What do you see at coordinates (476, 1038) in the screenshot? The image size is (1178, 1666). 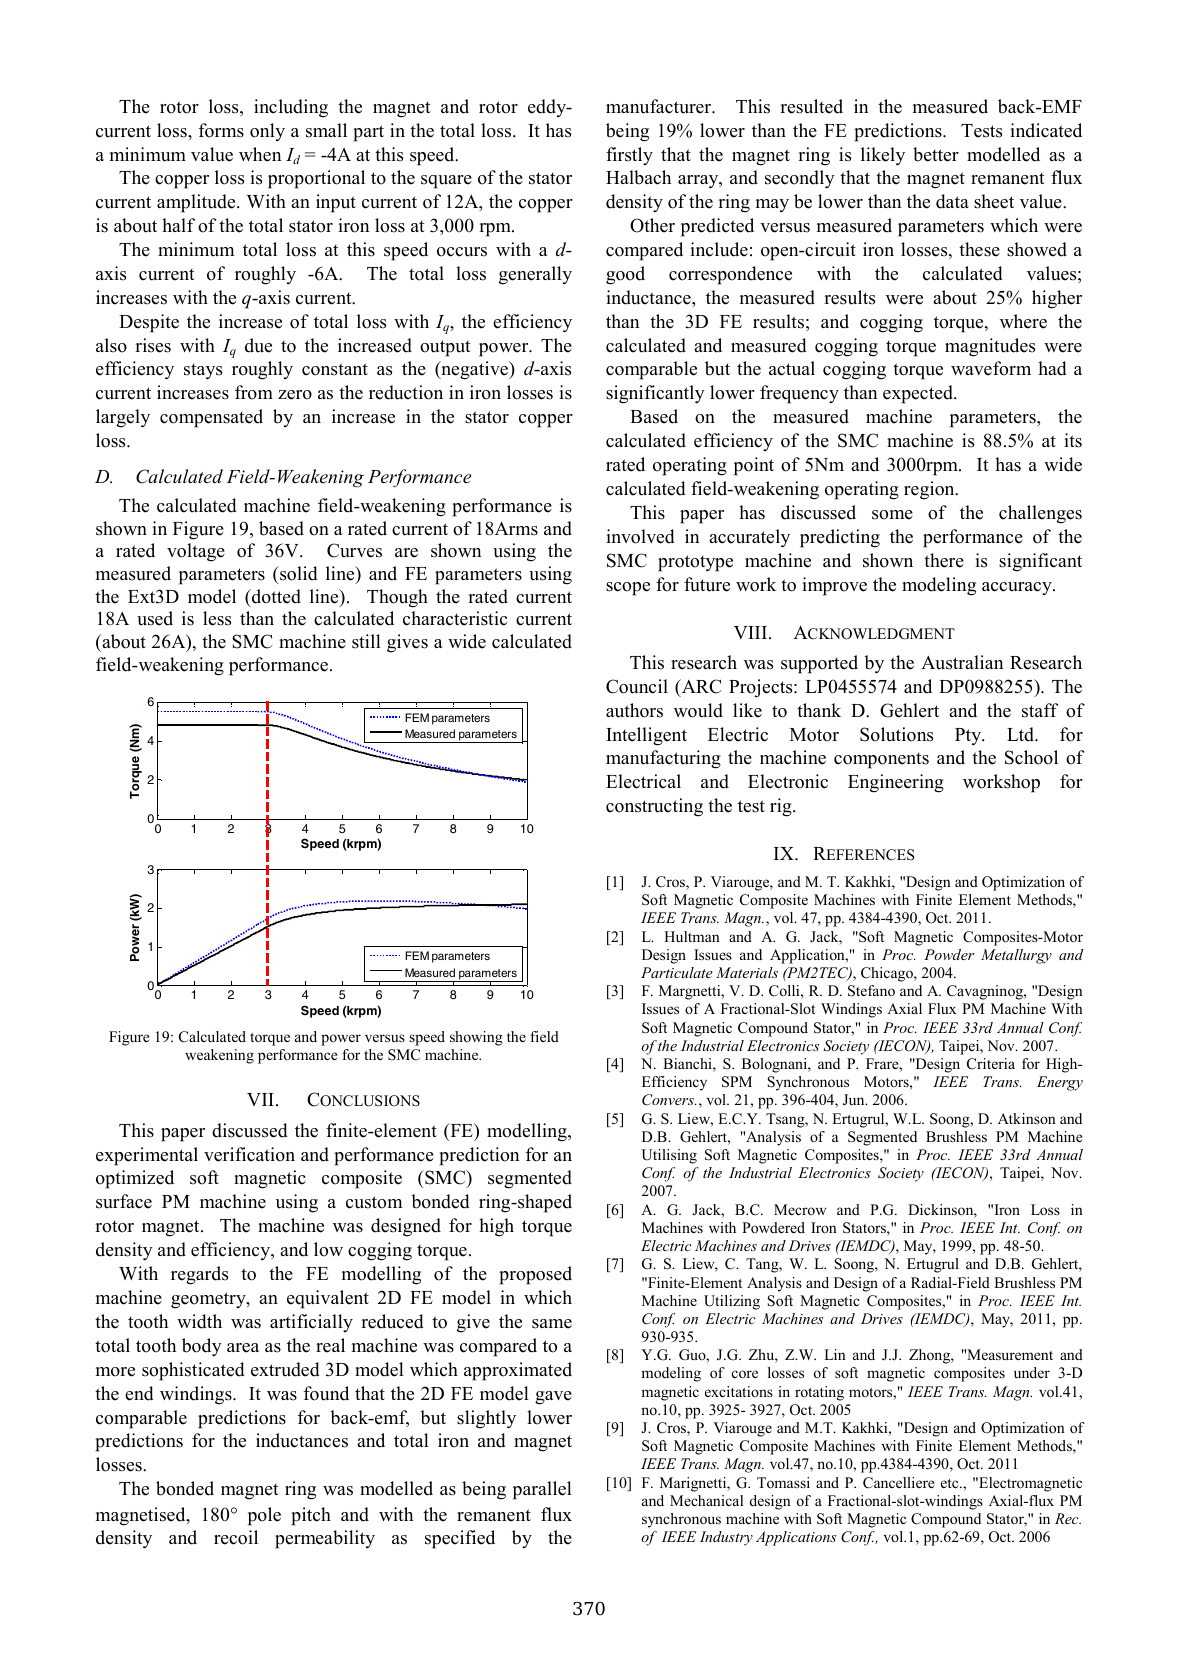 I see `showing` at bounding box center [476, 1038].
